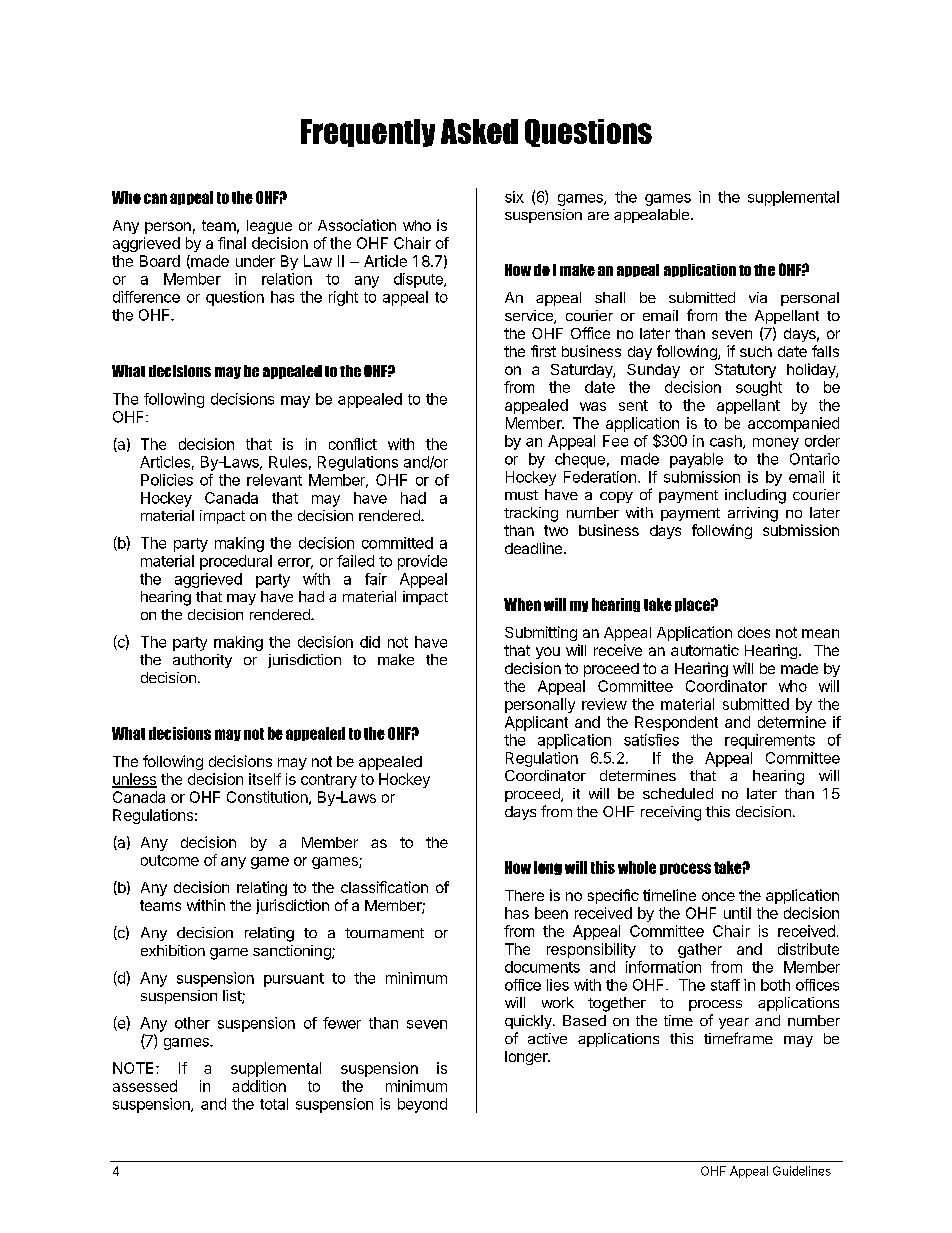  I want to click on beyond, so click(422, 1105).
